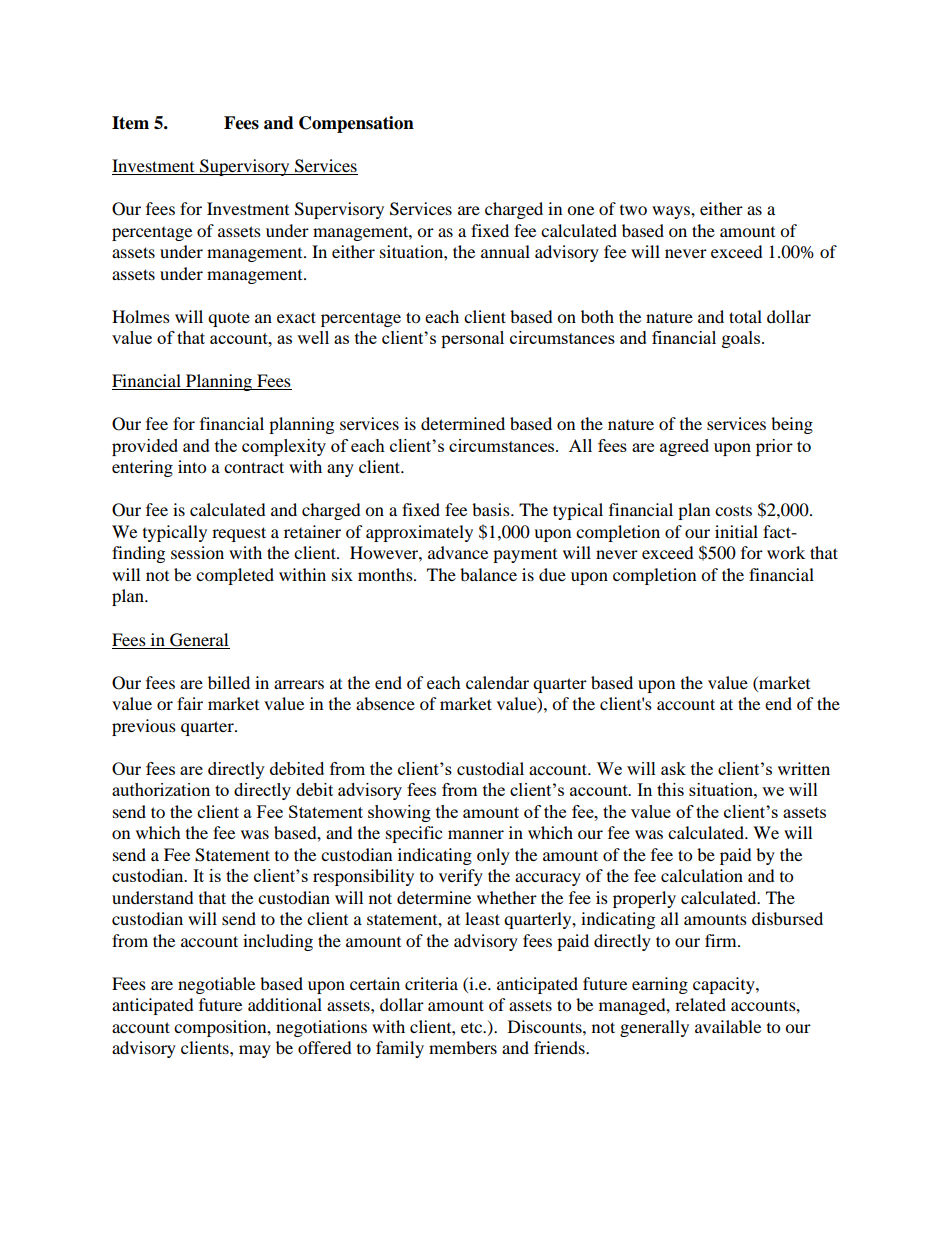  Describe the element at coordinates (488, 574) in the document. I see `balance` at that location.
